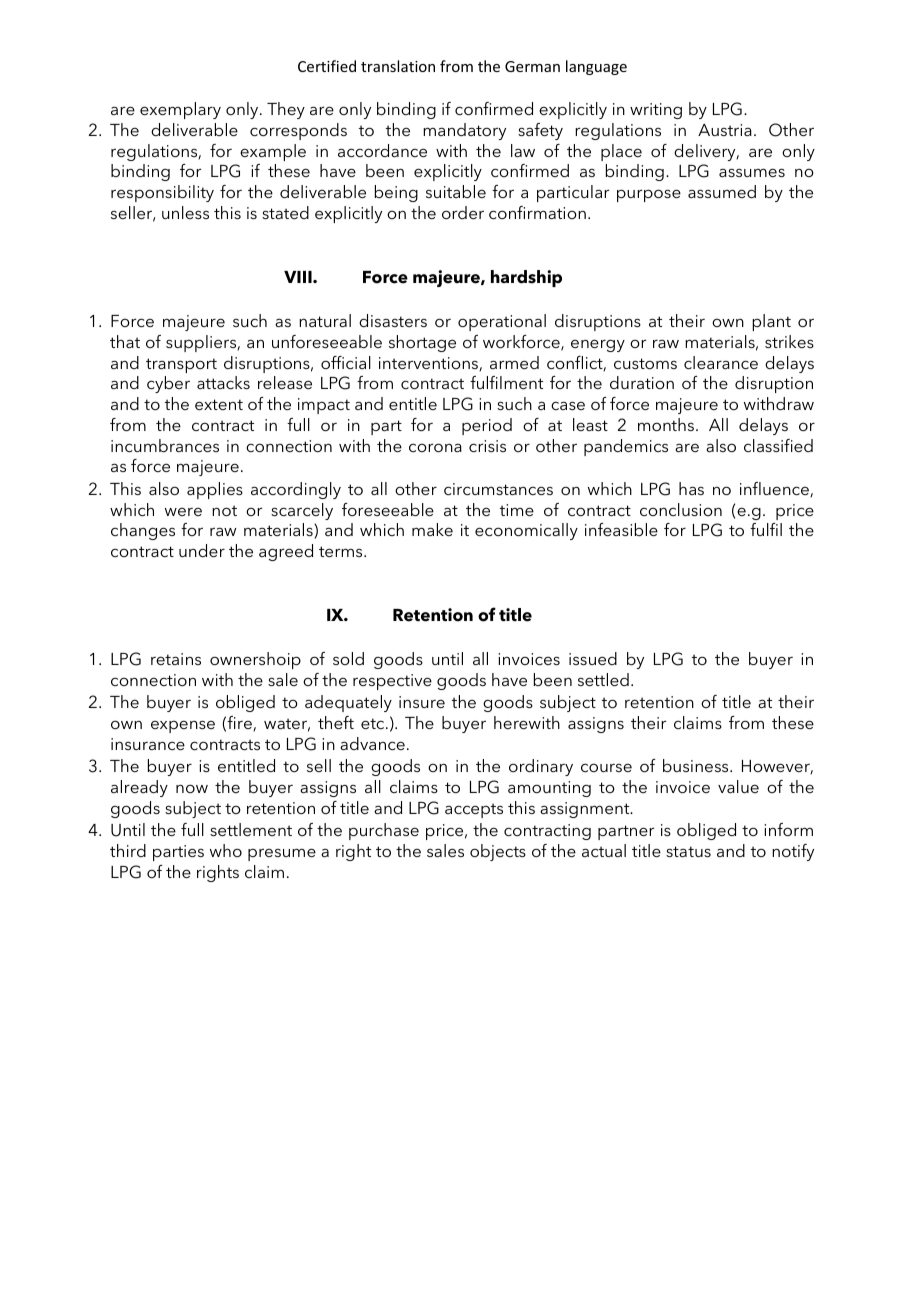 Image resolution: width=924 pixels, height=1309 pixels. I want to click on who, so click(226, 850).
